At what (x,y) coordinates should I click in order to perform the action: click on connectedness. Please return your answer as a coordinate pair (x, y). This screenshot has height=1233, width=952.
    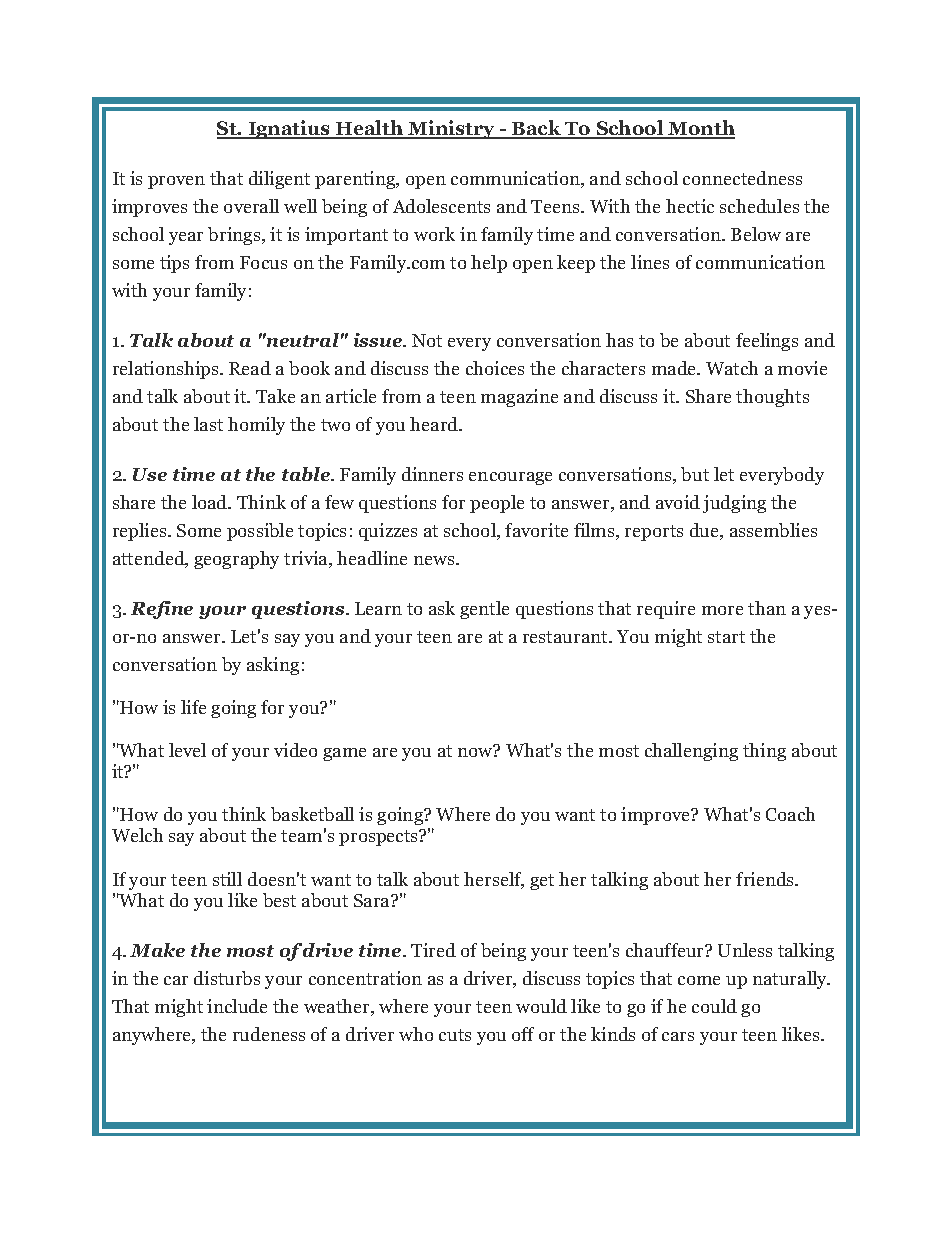
    Looking at the image, I should click on (742, 178).
